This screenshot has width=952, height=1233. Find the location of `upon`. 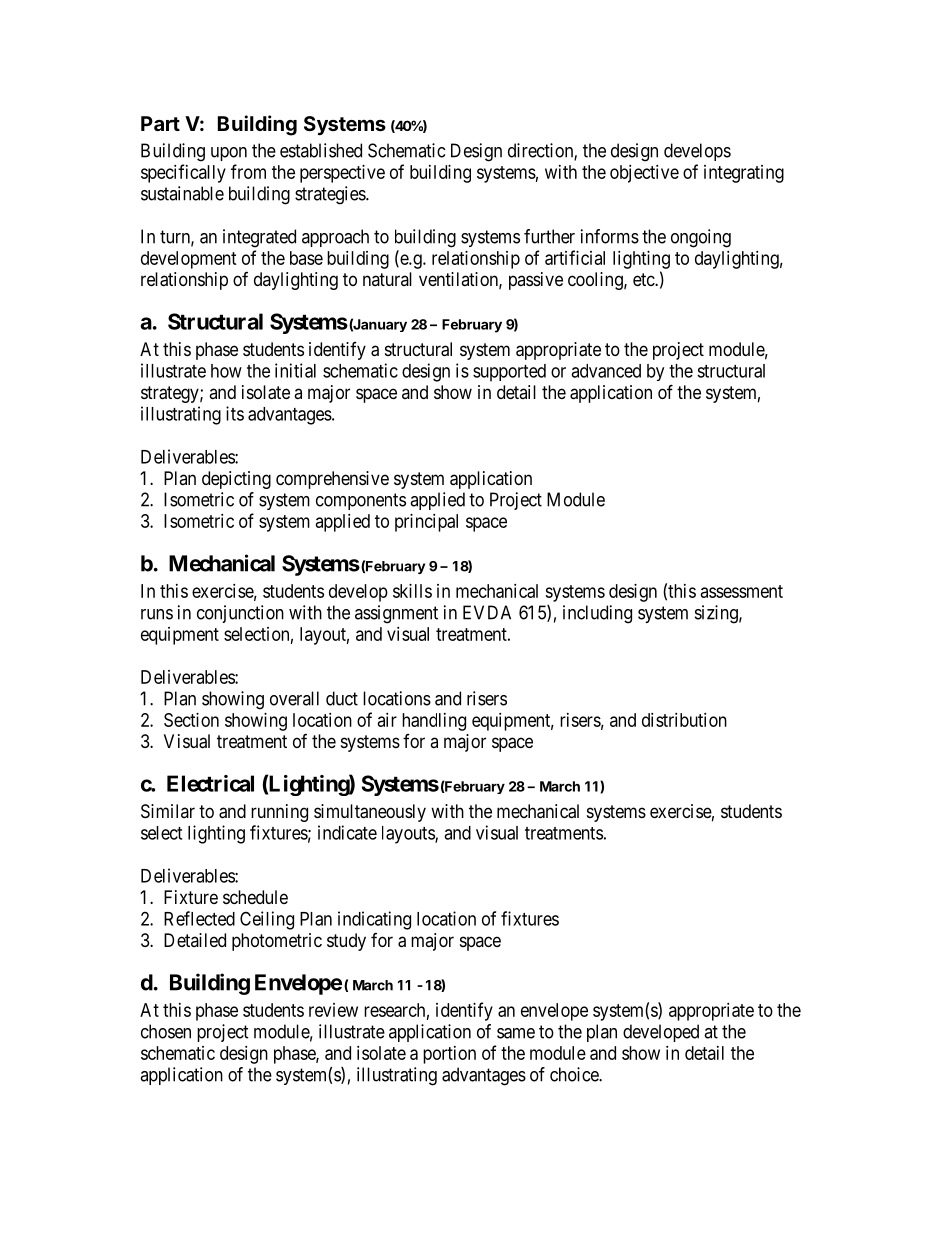

upon is located at coordinates (229, 154).
